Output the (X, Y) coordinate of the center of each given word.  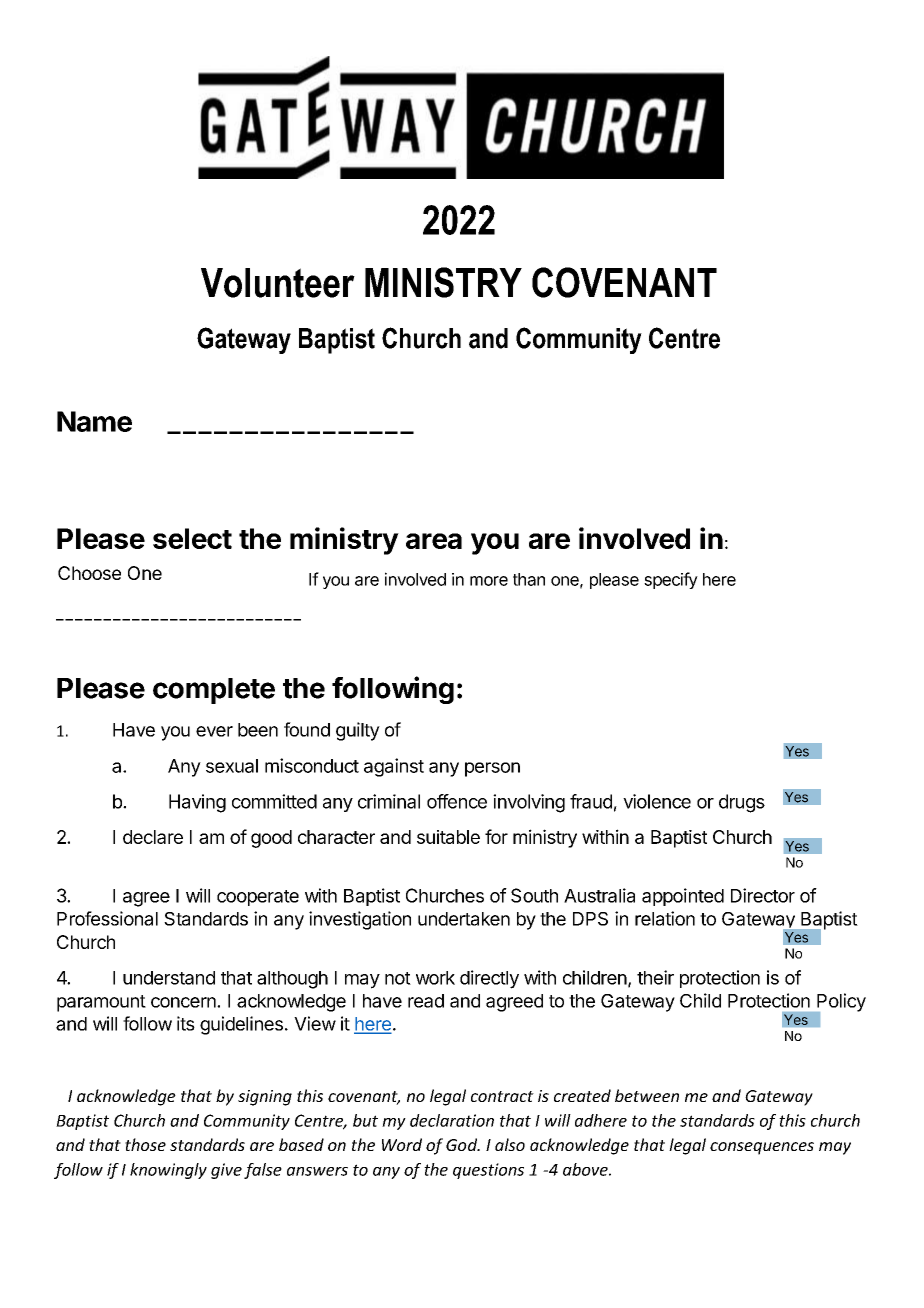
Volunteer (278, 283)
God (463, 1144)
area (434, 541)
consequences (762, 1148)
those (145, 1144)
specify (671, 580)
